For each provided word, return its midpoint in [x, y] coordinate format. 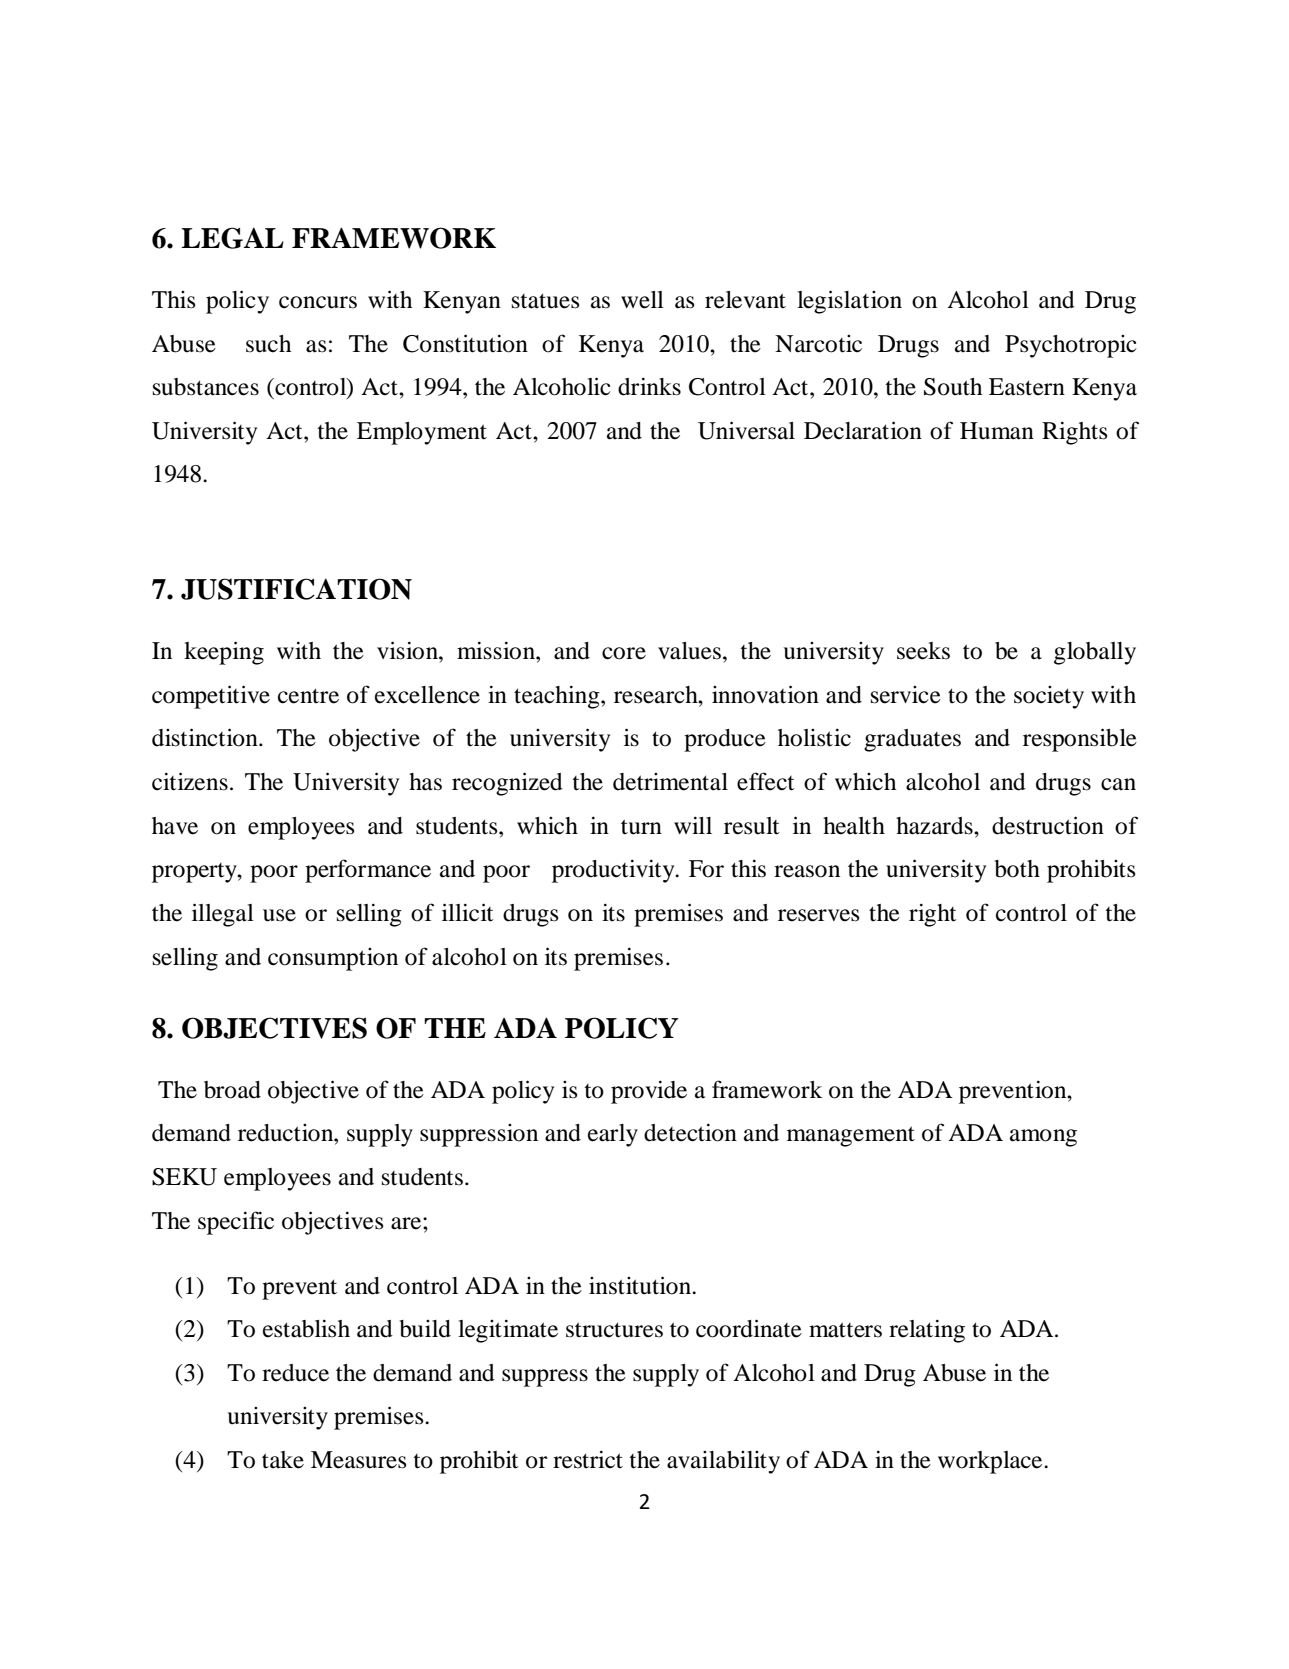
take [283, 1460]
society [1049, 697]
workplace [991, 1462]
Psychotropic [1071, 346]
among [1043, 1138]
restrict [588, 1459]
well [642, 300]
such [268, 344]
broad [232, 1090]
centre [308, 696]
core [624, 653]
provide [649, 1092]
